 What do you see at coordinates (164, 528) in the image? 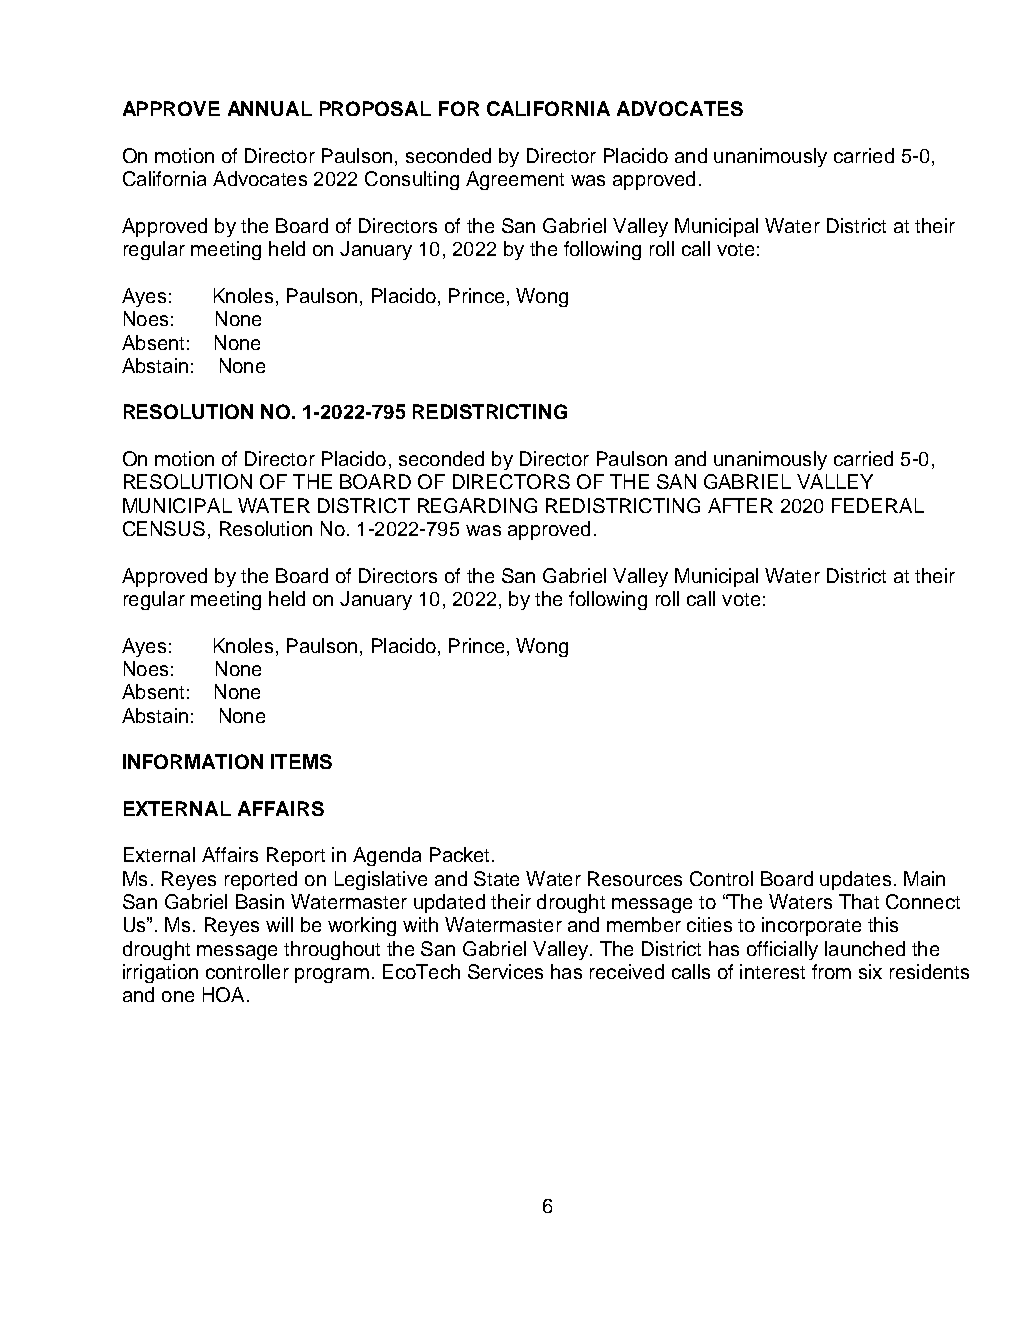
I see `CENSUS` at bounding box center [164, 528].
